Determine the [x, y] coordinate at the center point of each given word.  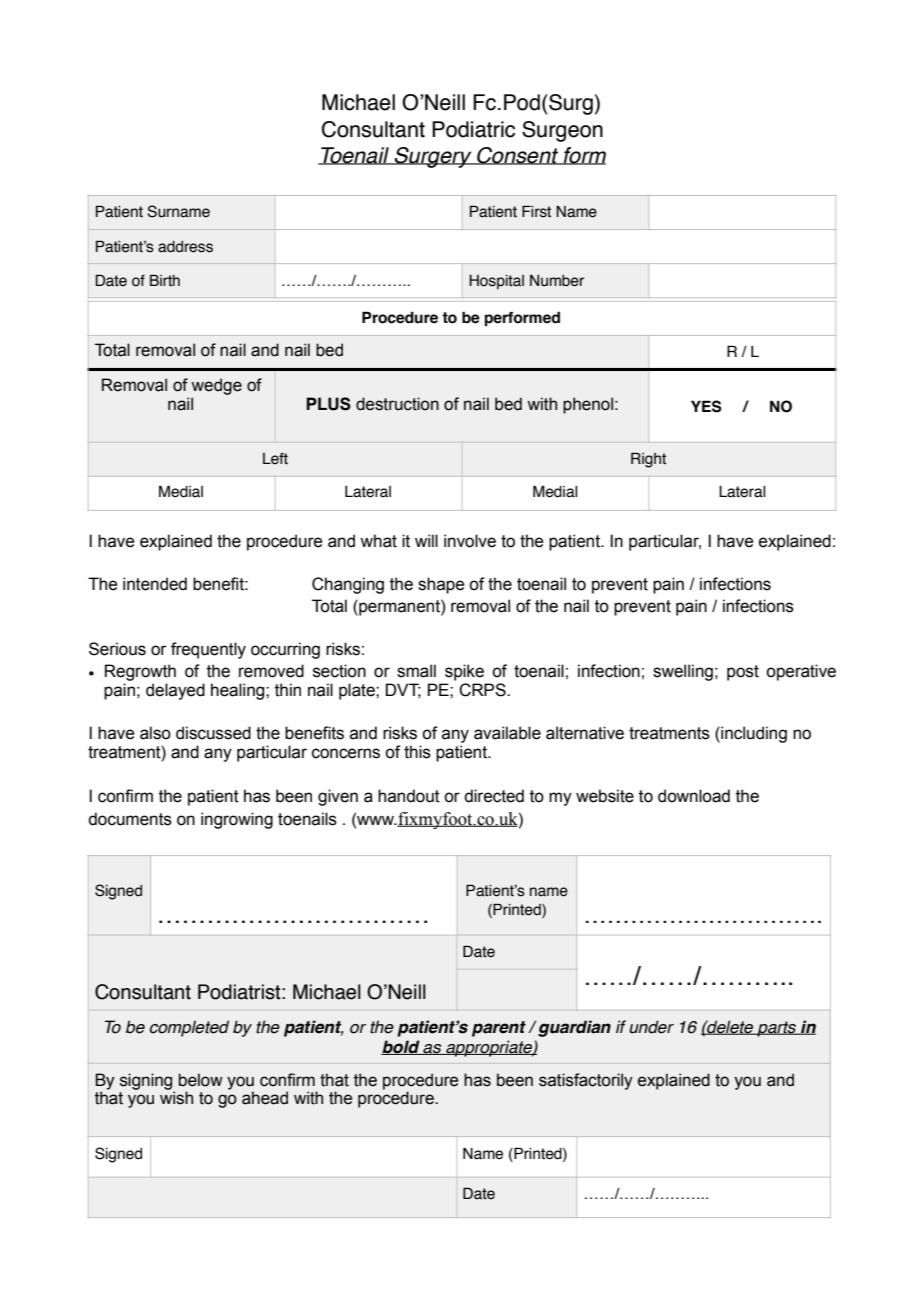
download [694, 796]
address [185, 247]
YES [706, 406]
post [743, 673]
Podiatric [473, 129]
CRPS [483, 690]
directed [494, 796]
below [201, 1080]
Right [648, 460]
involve [470, 541]
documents [130, 819]
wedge [216, 386]
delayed [175, 691]
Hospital [496, 282]
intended [155, 584]
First [536, 211]
